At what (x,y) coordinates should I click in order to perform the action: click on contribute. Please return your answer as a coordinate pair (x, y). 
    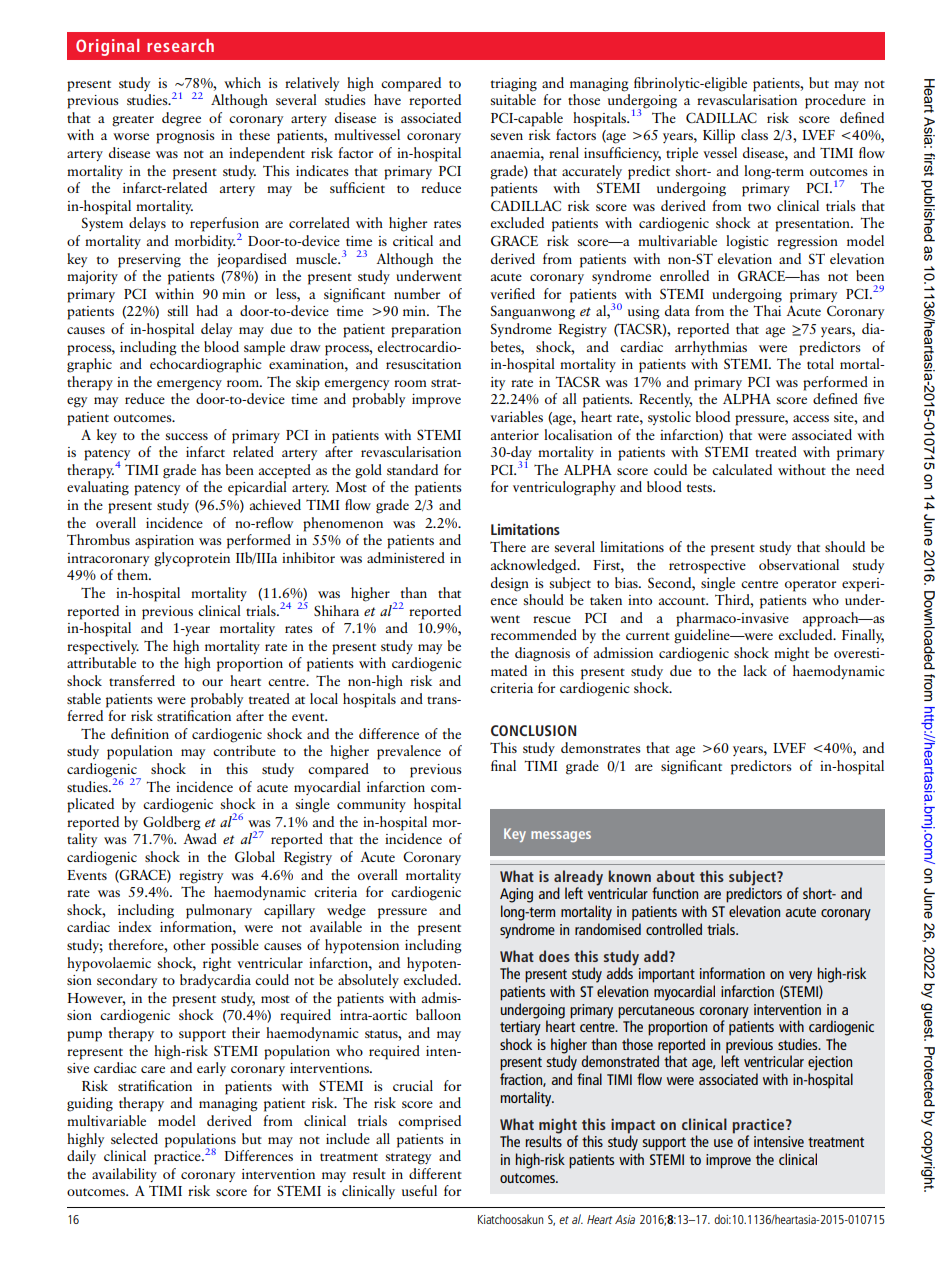
    Looking at the image, I should click on (244, 750).
